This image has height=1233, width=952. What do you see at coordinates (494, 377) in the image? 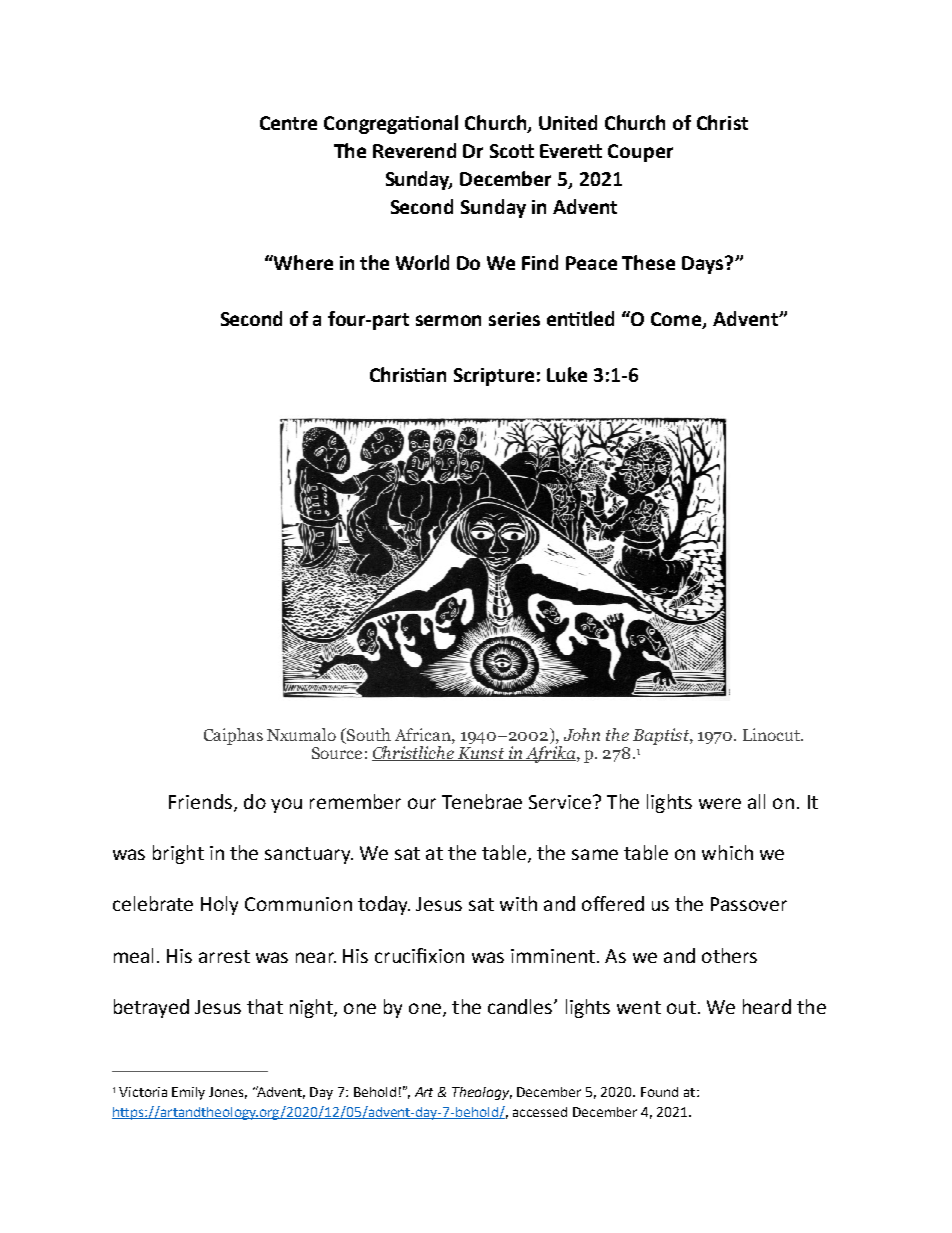
I see `Scripture` at bounding box center [494, 377].
